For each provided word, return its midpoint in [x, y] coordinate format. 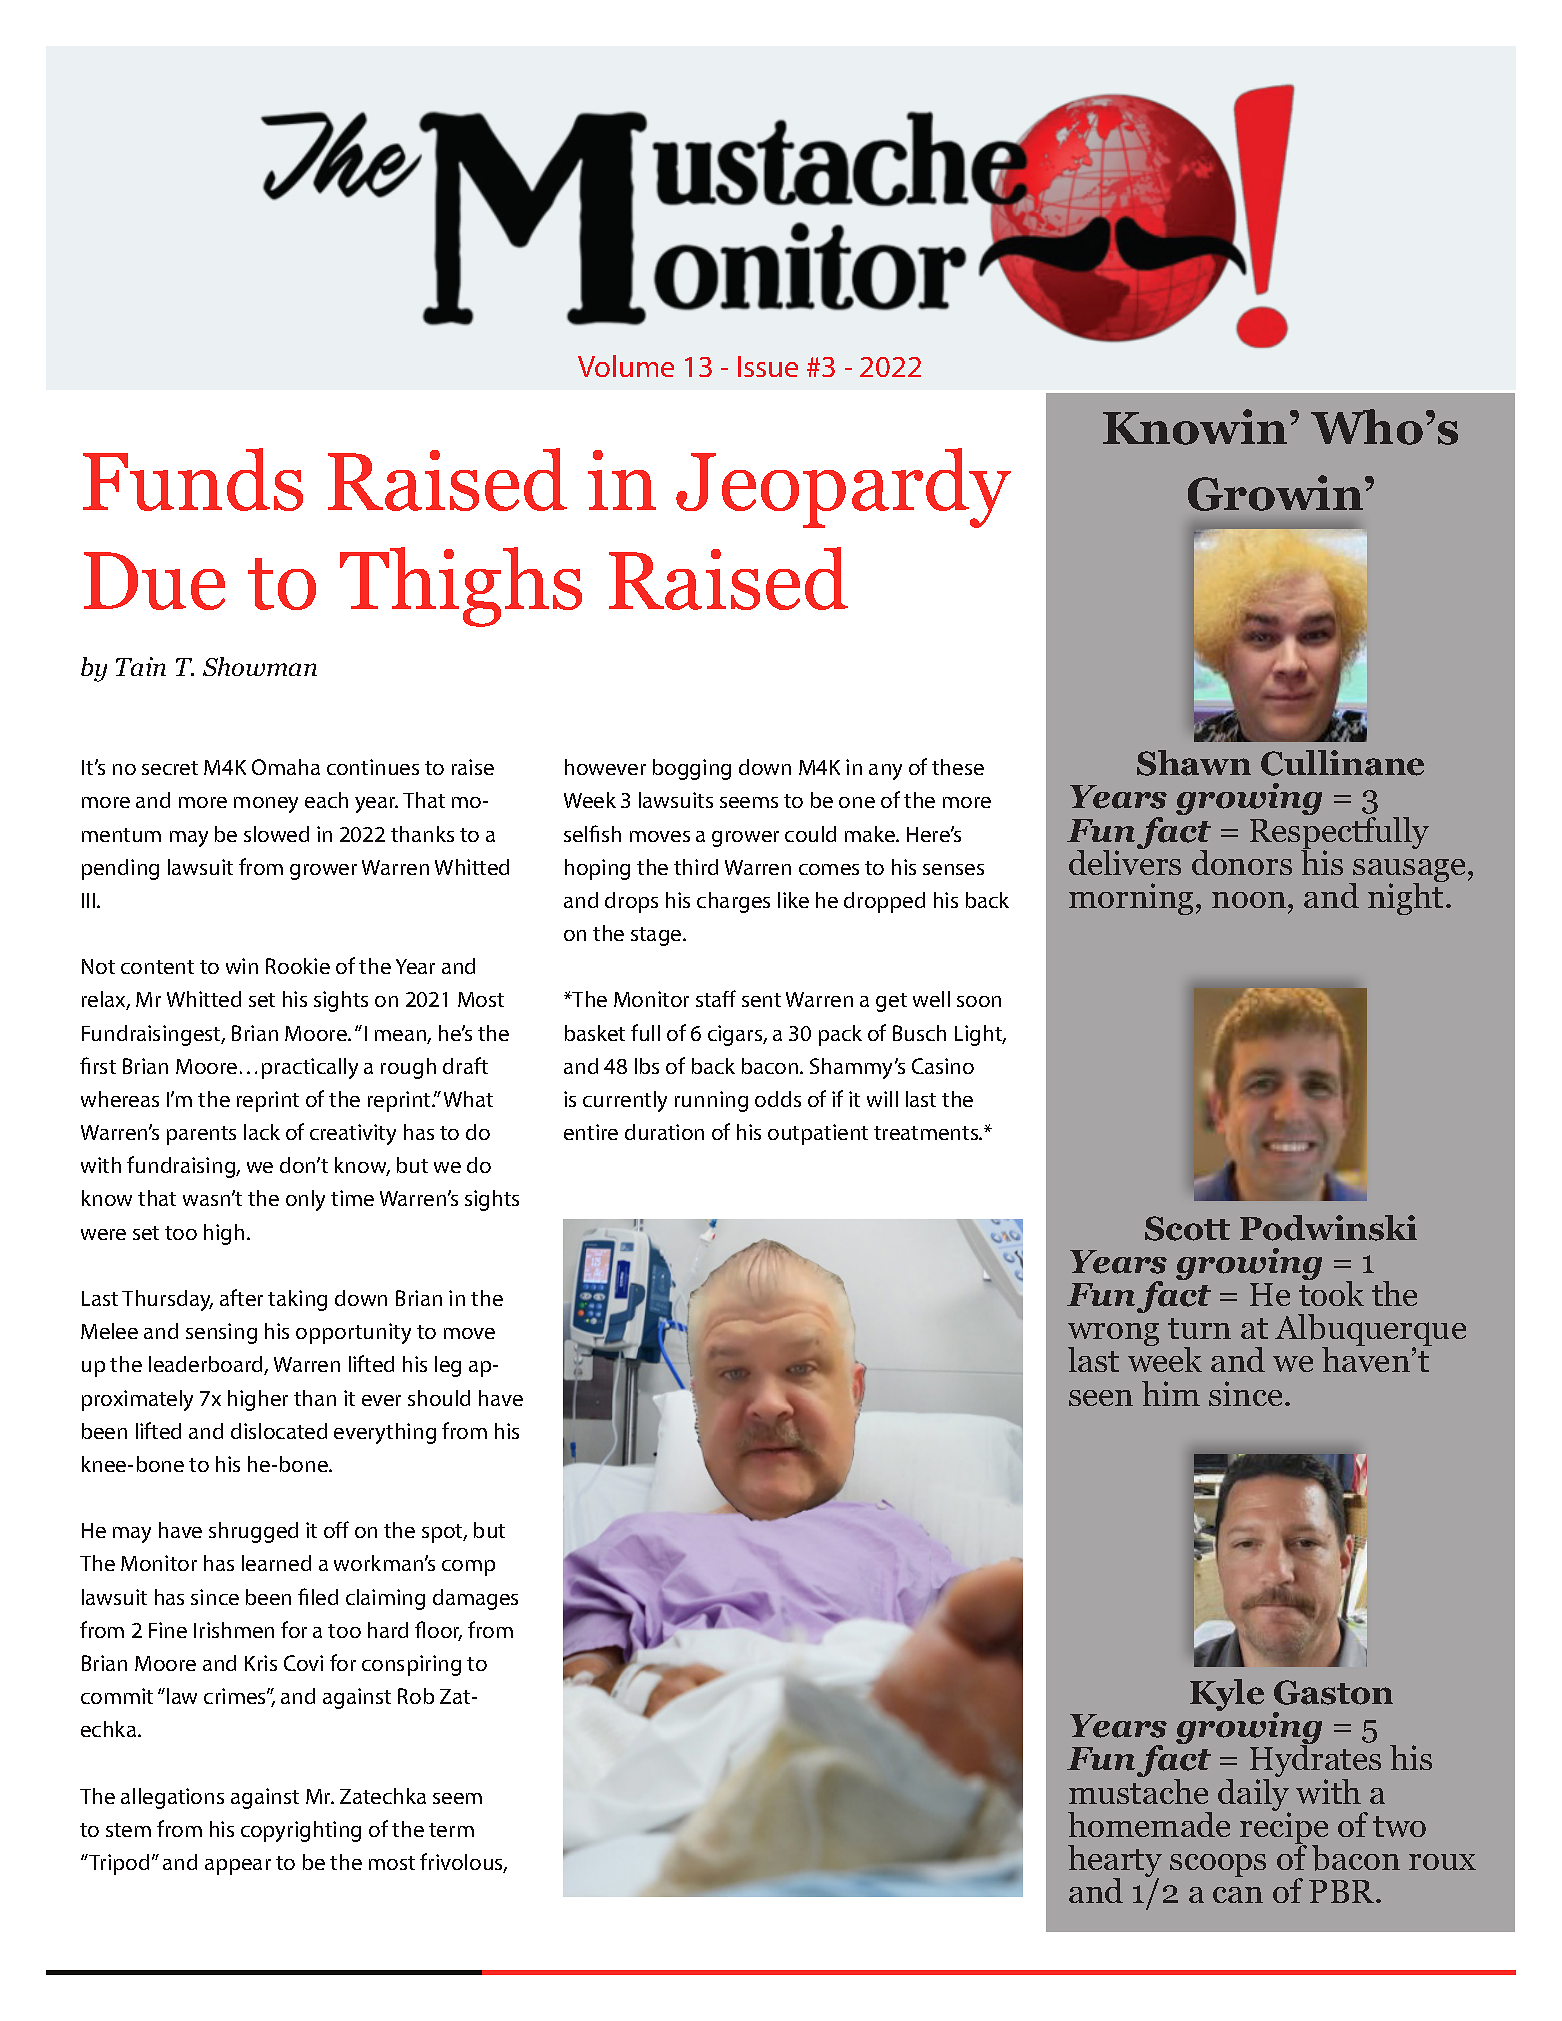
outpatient [818, 1134]
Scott [1187, 1228]
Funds [193, 479]
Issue [768, 366]
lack [262, 1132]
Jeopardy [843, 488]
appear [238, 1867]
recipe [1284, 1828]
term [451, 1830]
